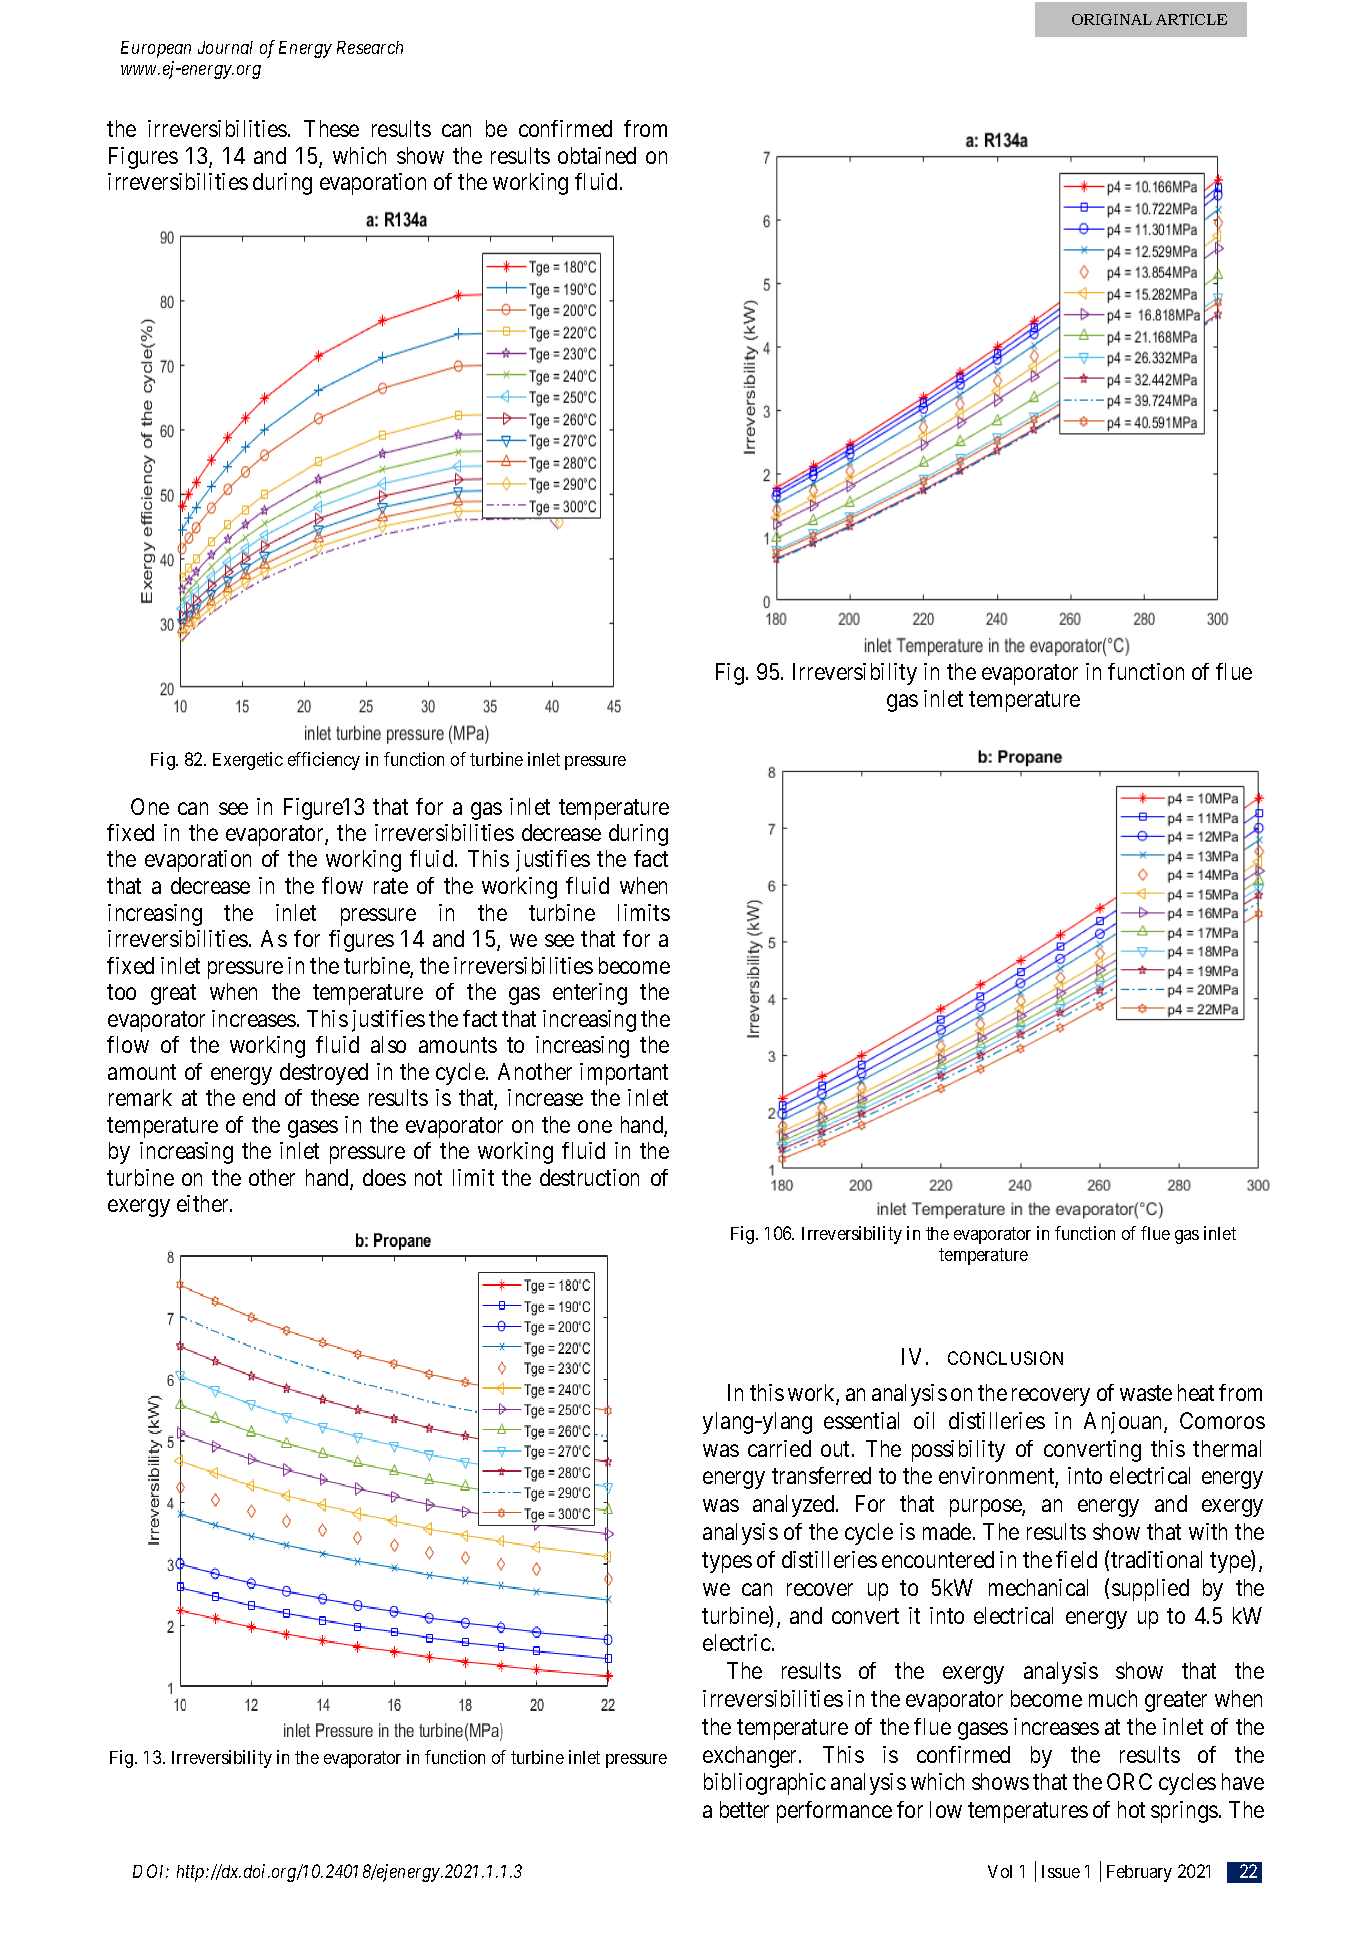 This image has height=1941, width=1372. I want to click on obtained, so click(597, 155).
